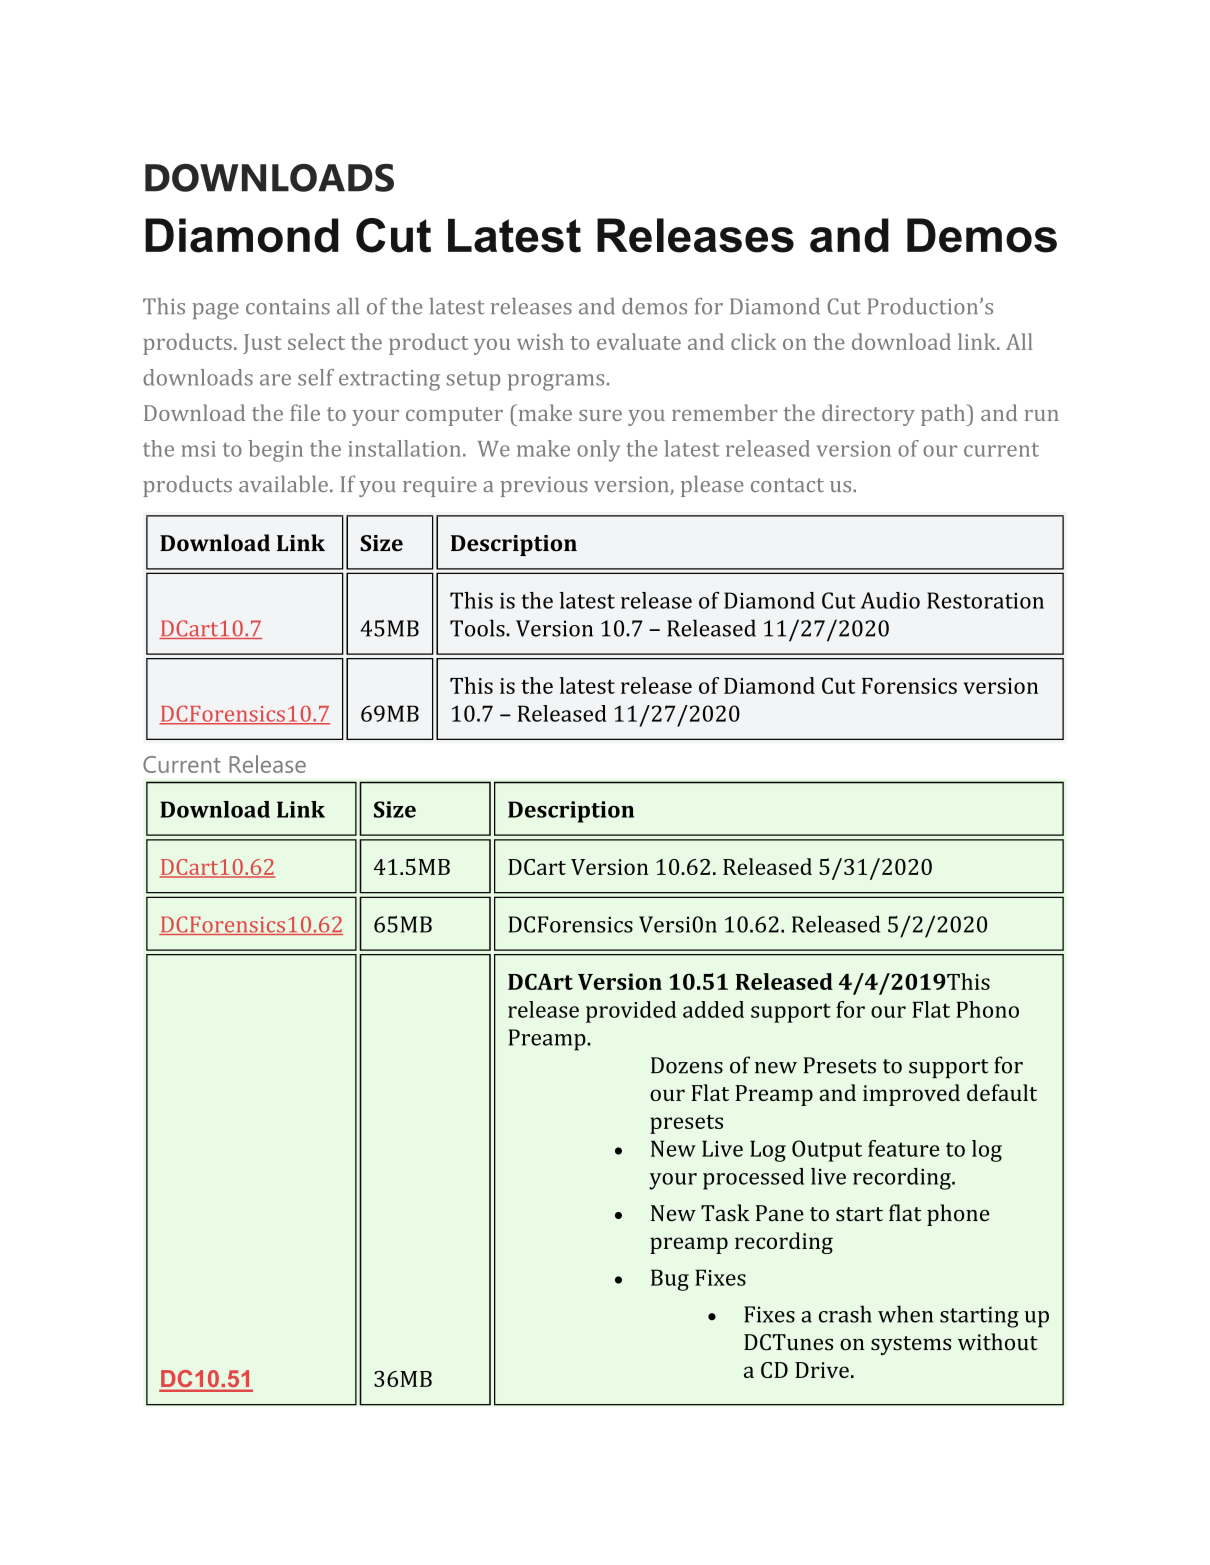 The width and height of the screenshot is (1210, 1565). Describe the element at coordinates (316, 341) in the screenshot. I see `select` at that location.
